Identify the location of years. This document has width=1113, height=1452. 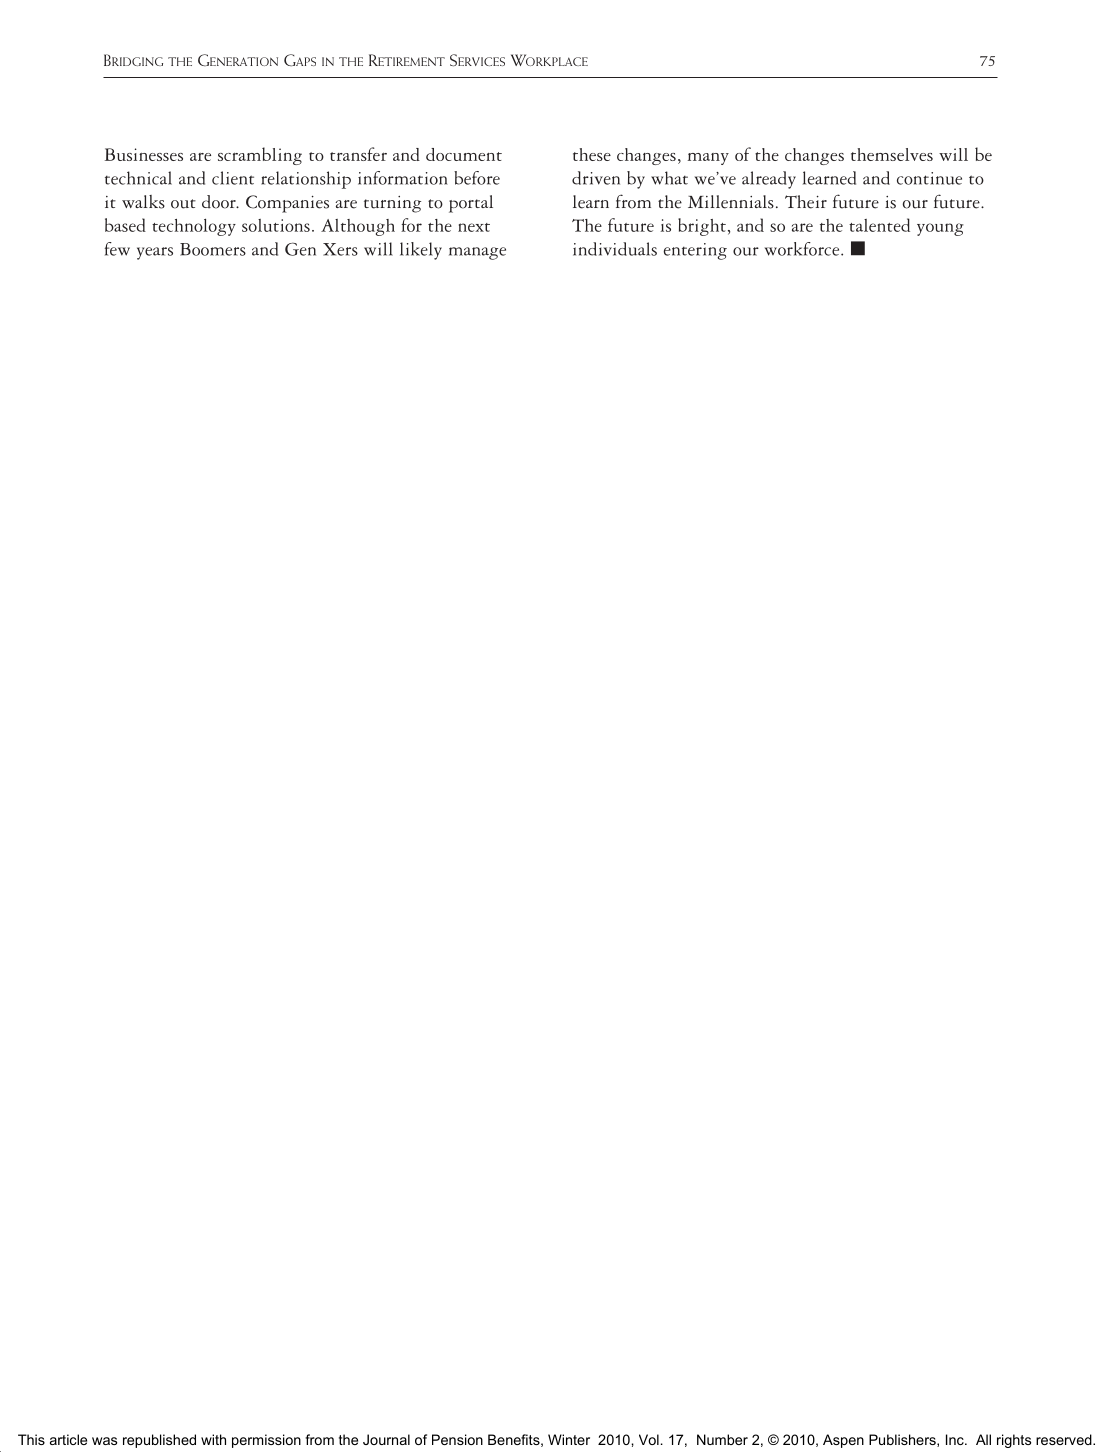
(155, 253).
